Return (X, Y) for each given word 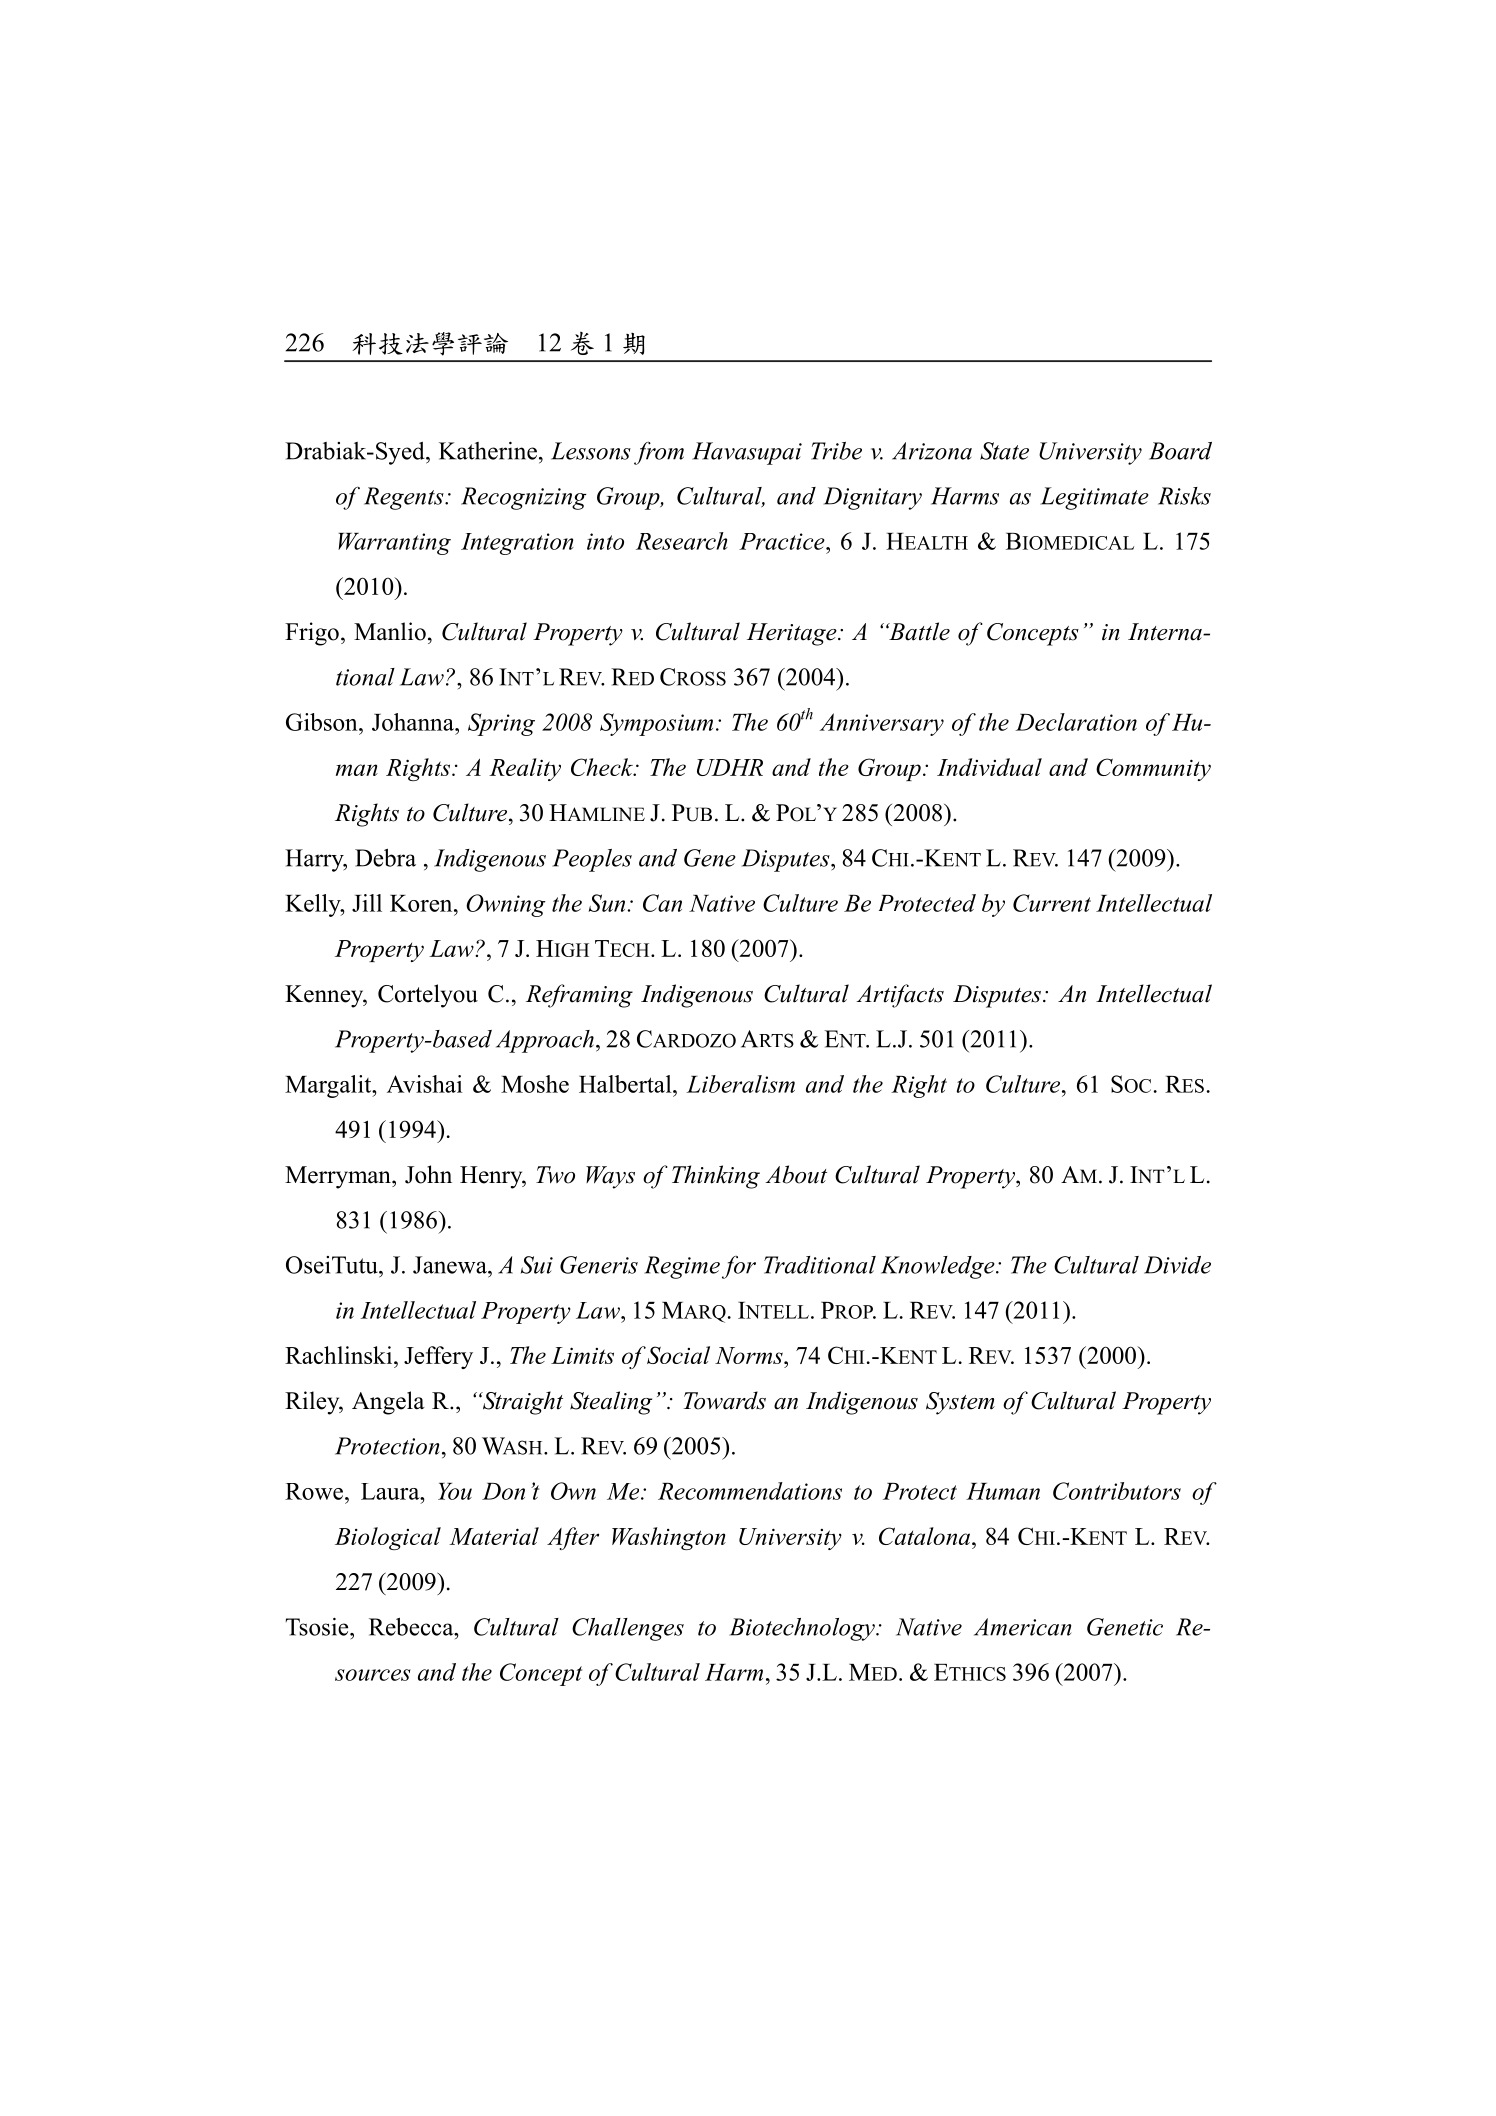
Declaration (1076, 722)
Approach (545, 1041)
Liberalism (740, 1084)
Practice (783, 541)
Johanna (414, 722)
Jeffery (438, 1357)
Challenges (628, 1629)
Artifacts (900, 996)
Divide (1177, 1265)
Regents (405, 498)
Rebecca (412, 1627)
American (1023, 1627)
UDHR (730, 767)
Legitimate (1094, 498)
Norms (750, 1355)
